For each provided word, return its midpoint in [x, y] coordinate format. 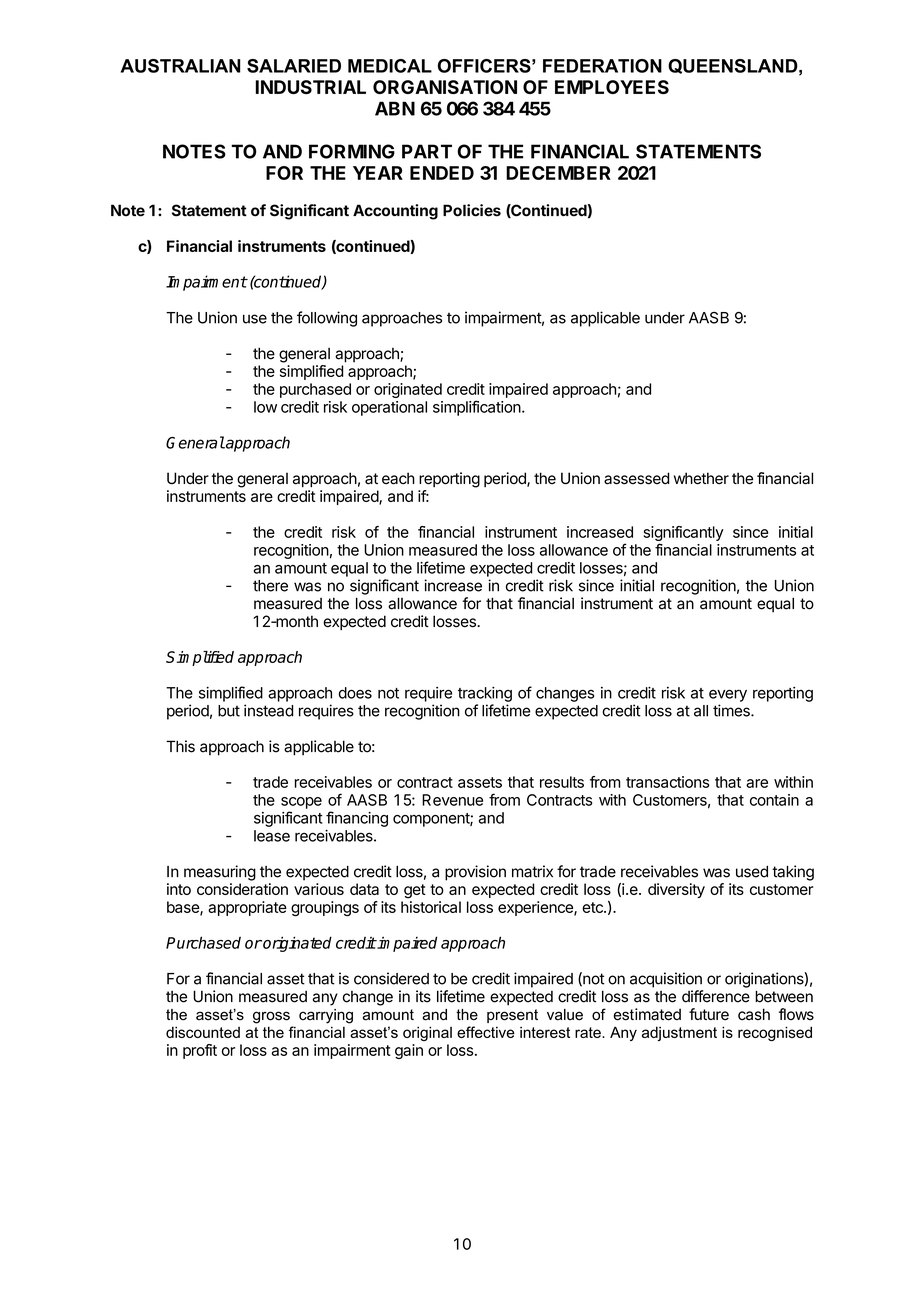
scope [301, 803]
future [709, 1014]
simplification [477, 408]
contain [774, 800]
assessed [636, 478]
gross [271, 1017]
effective [486, 1032]
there [270, 586]
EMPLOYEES [612, 87]
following [327, 319]
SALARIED [294, 66]
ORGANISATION [445, 87]
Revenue [452, 800]
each [398, 478]
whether [701, 478]
